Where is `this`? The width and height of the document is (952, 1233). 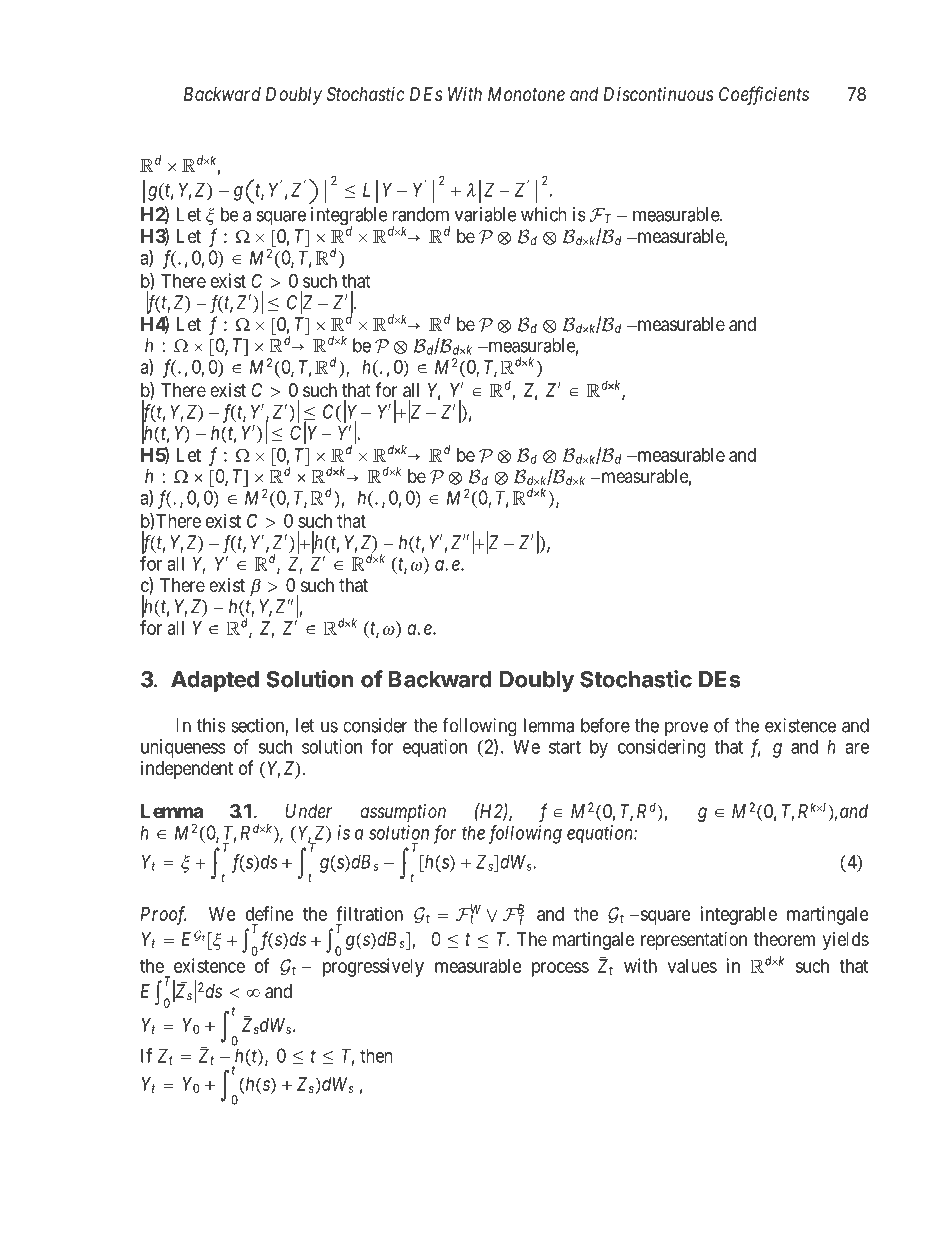
this is located at coordinates (211, 725).
